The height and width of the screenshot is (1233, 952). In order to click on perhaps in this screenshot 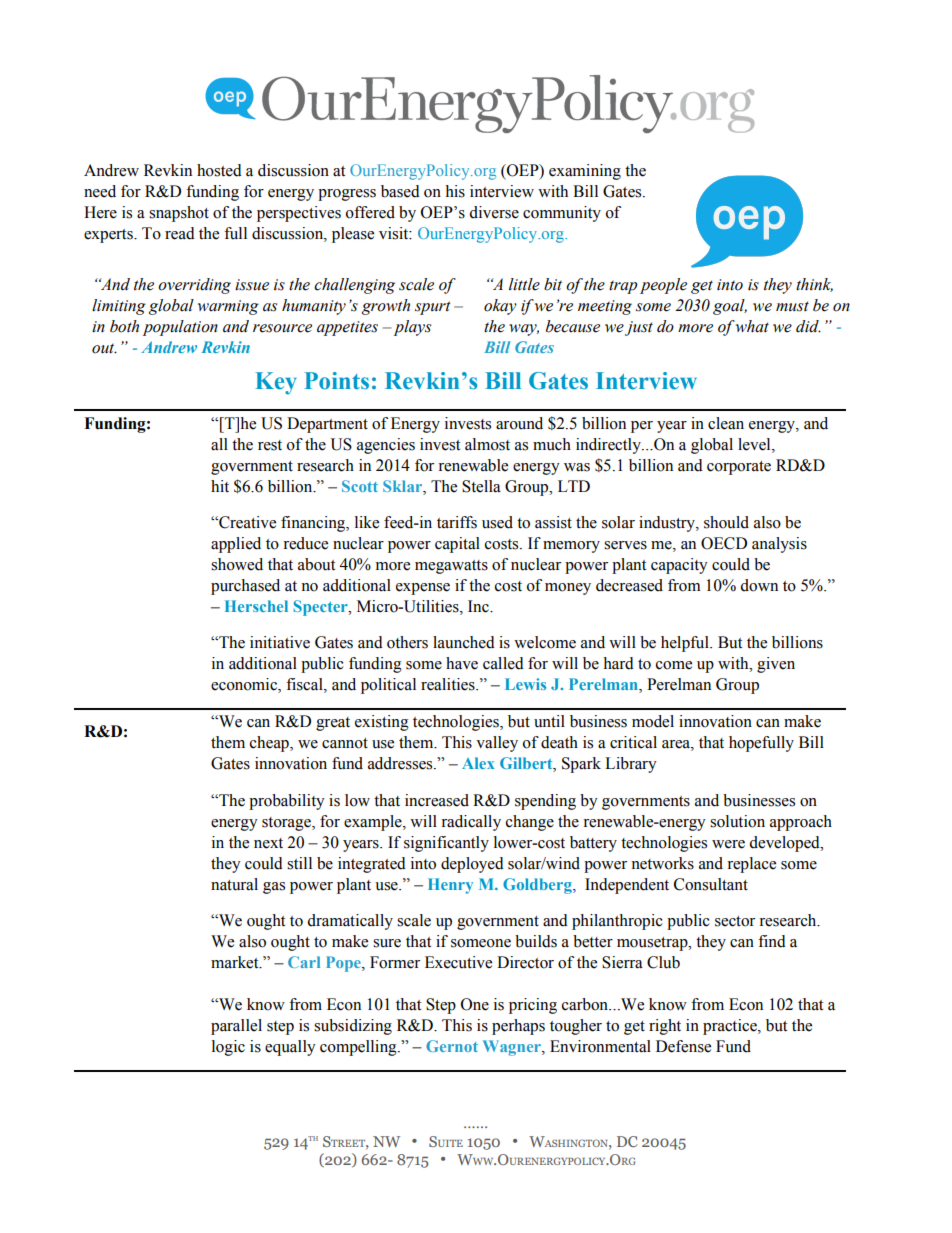, I will do `click(518, 1027)`.
